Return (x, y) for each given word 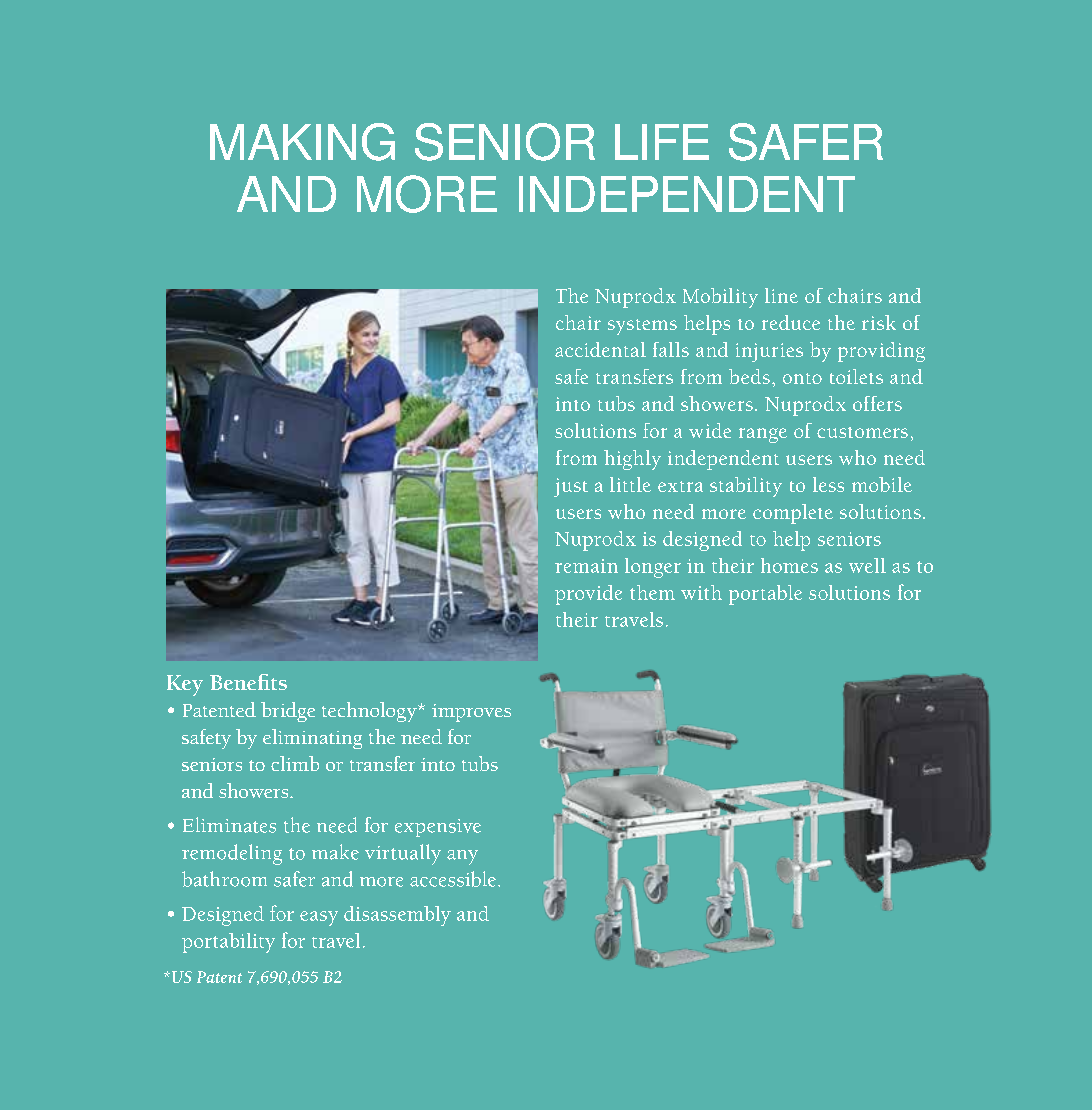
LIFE (662, 142)
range (763, 435)
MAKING (302, 142)
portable (765, 595)
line (781, 295)
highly (632, 460)
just (571, 487)
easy (319, 918)
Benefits (248, 682)
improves (471, 713)
